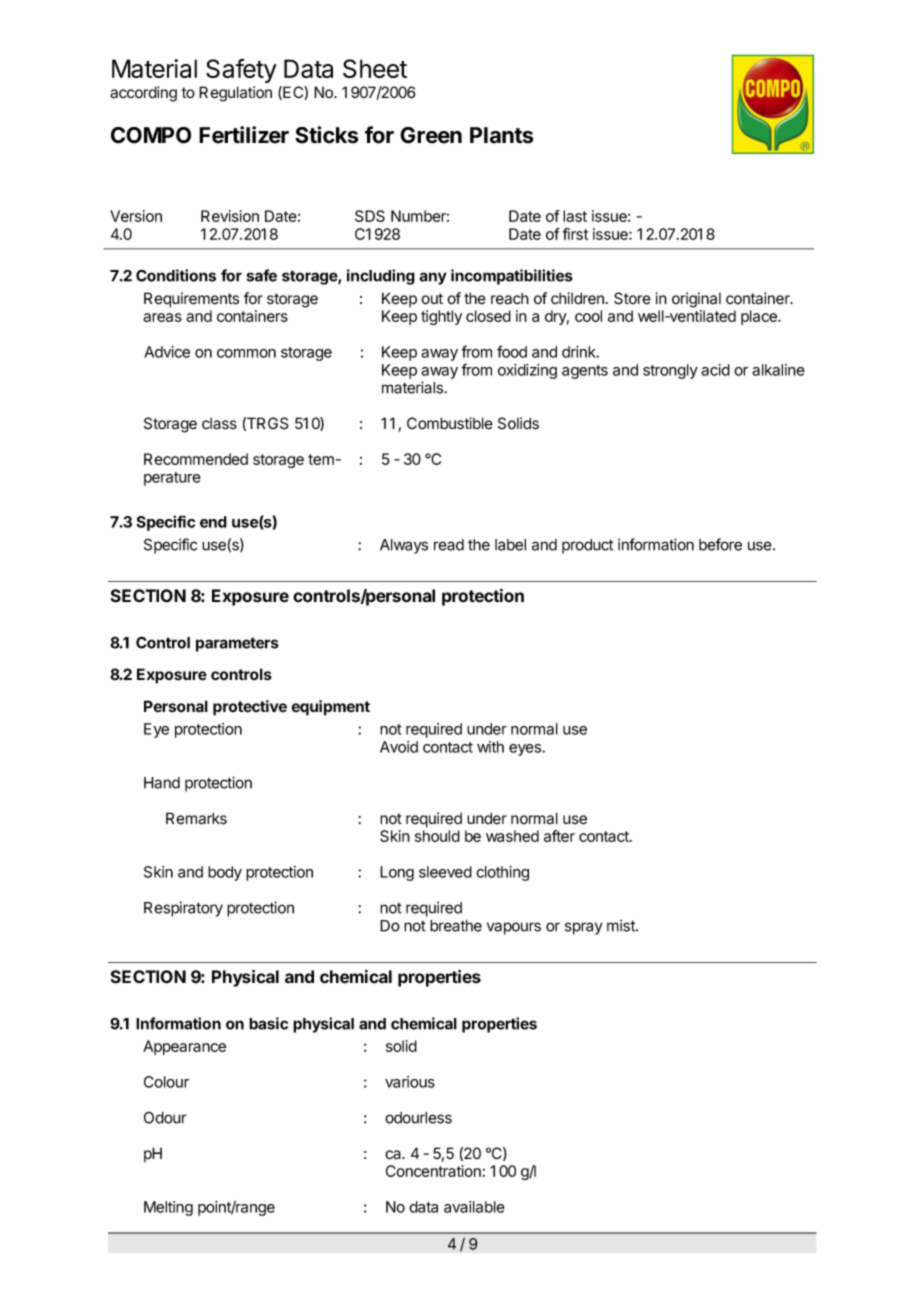 The height and width of the image is (1308, 924). Describe the element at coordinates (433, 1171) in the image. I see `Concentration` at that location.
